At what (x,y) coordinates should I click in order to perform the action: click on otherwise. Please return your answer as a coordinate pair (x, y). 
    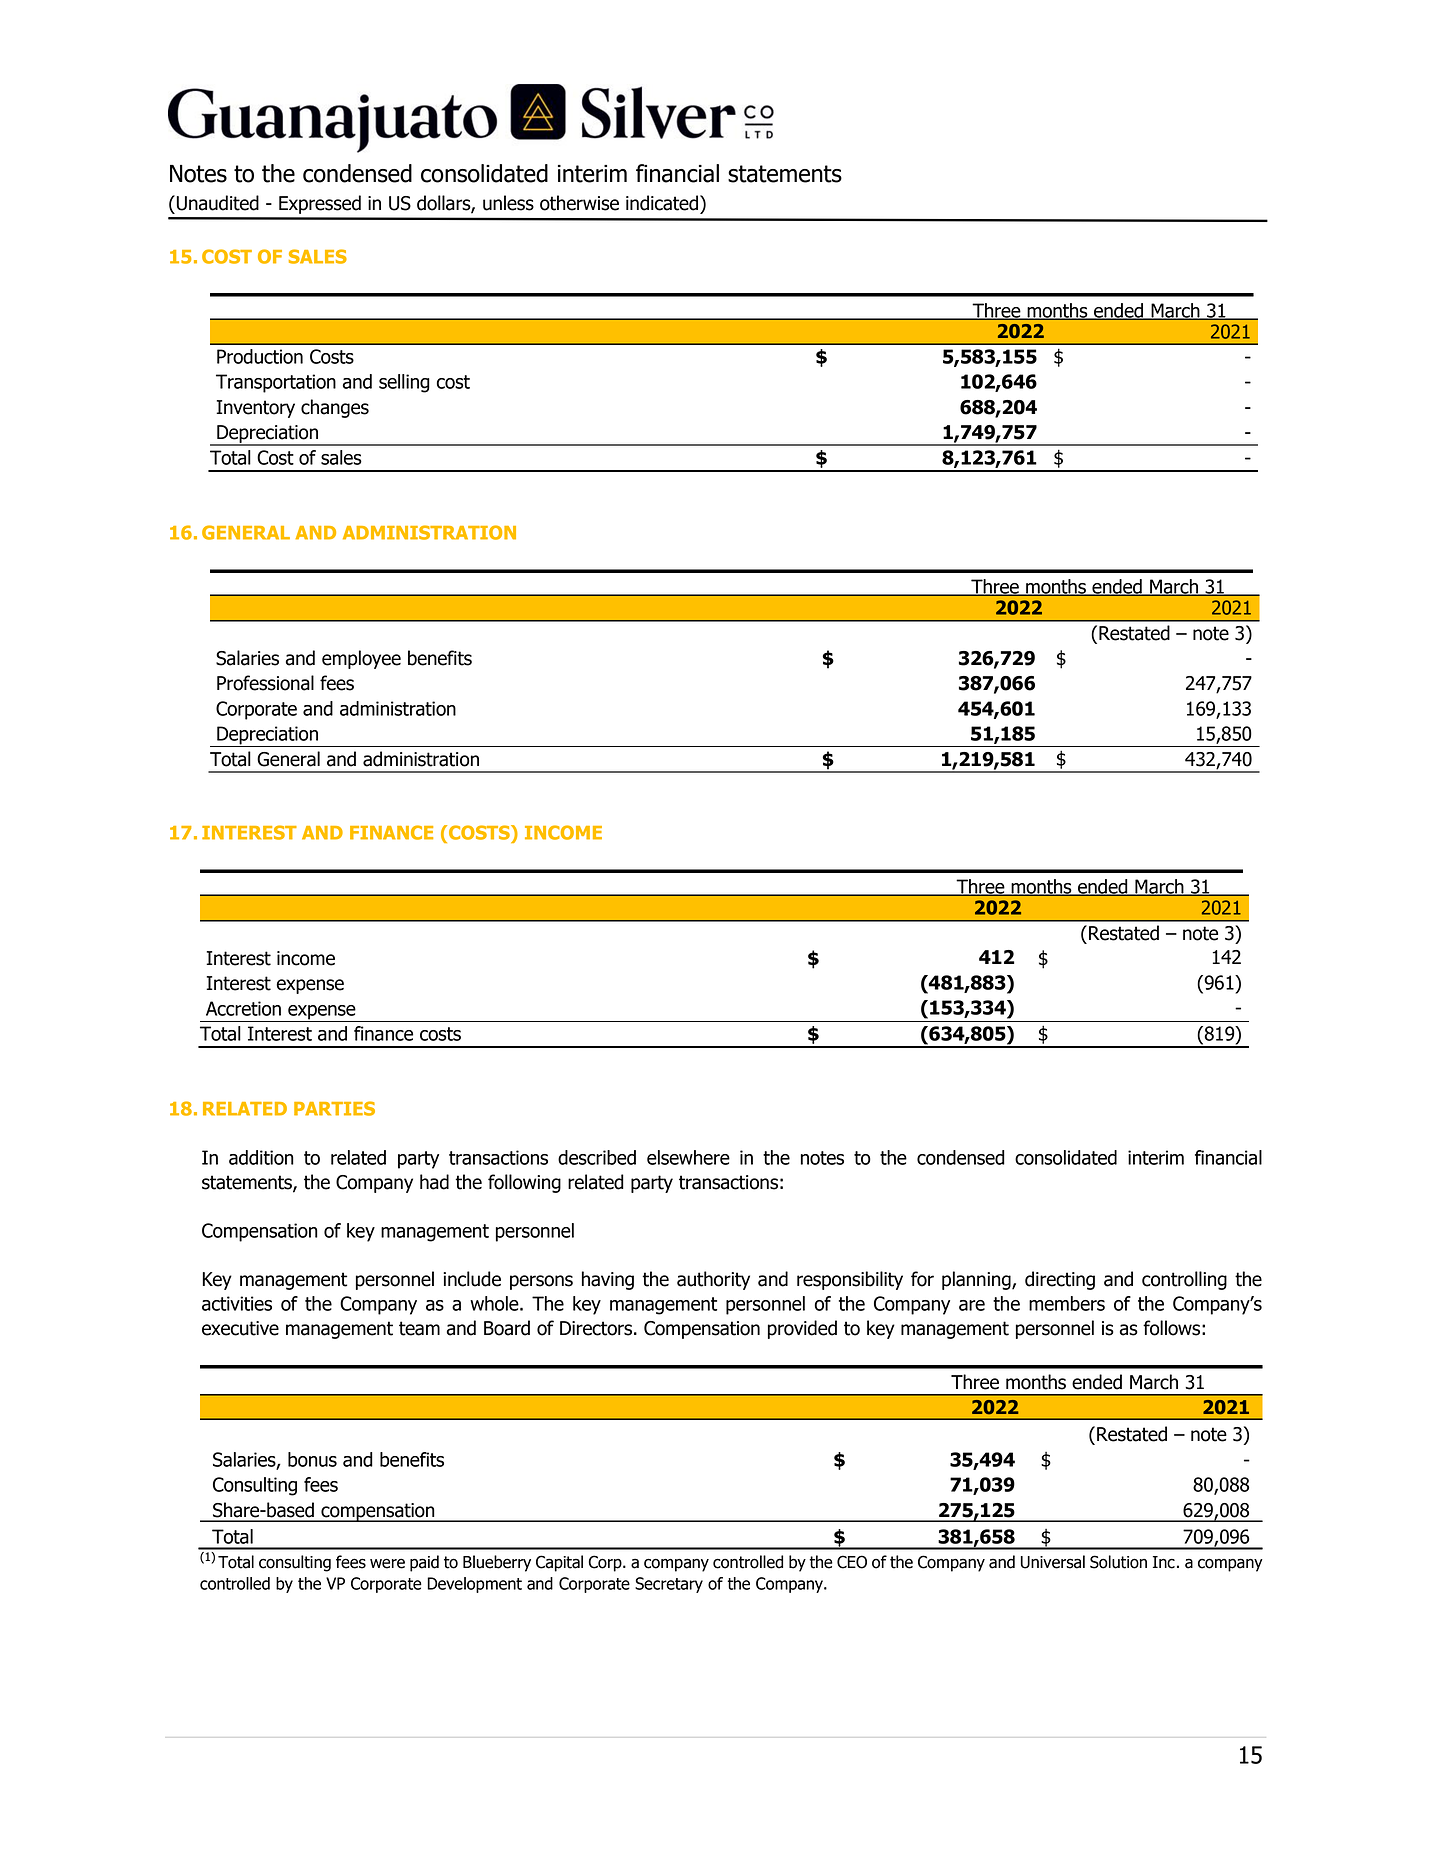
    Looking at the image, I should click on (579, 203).
